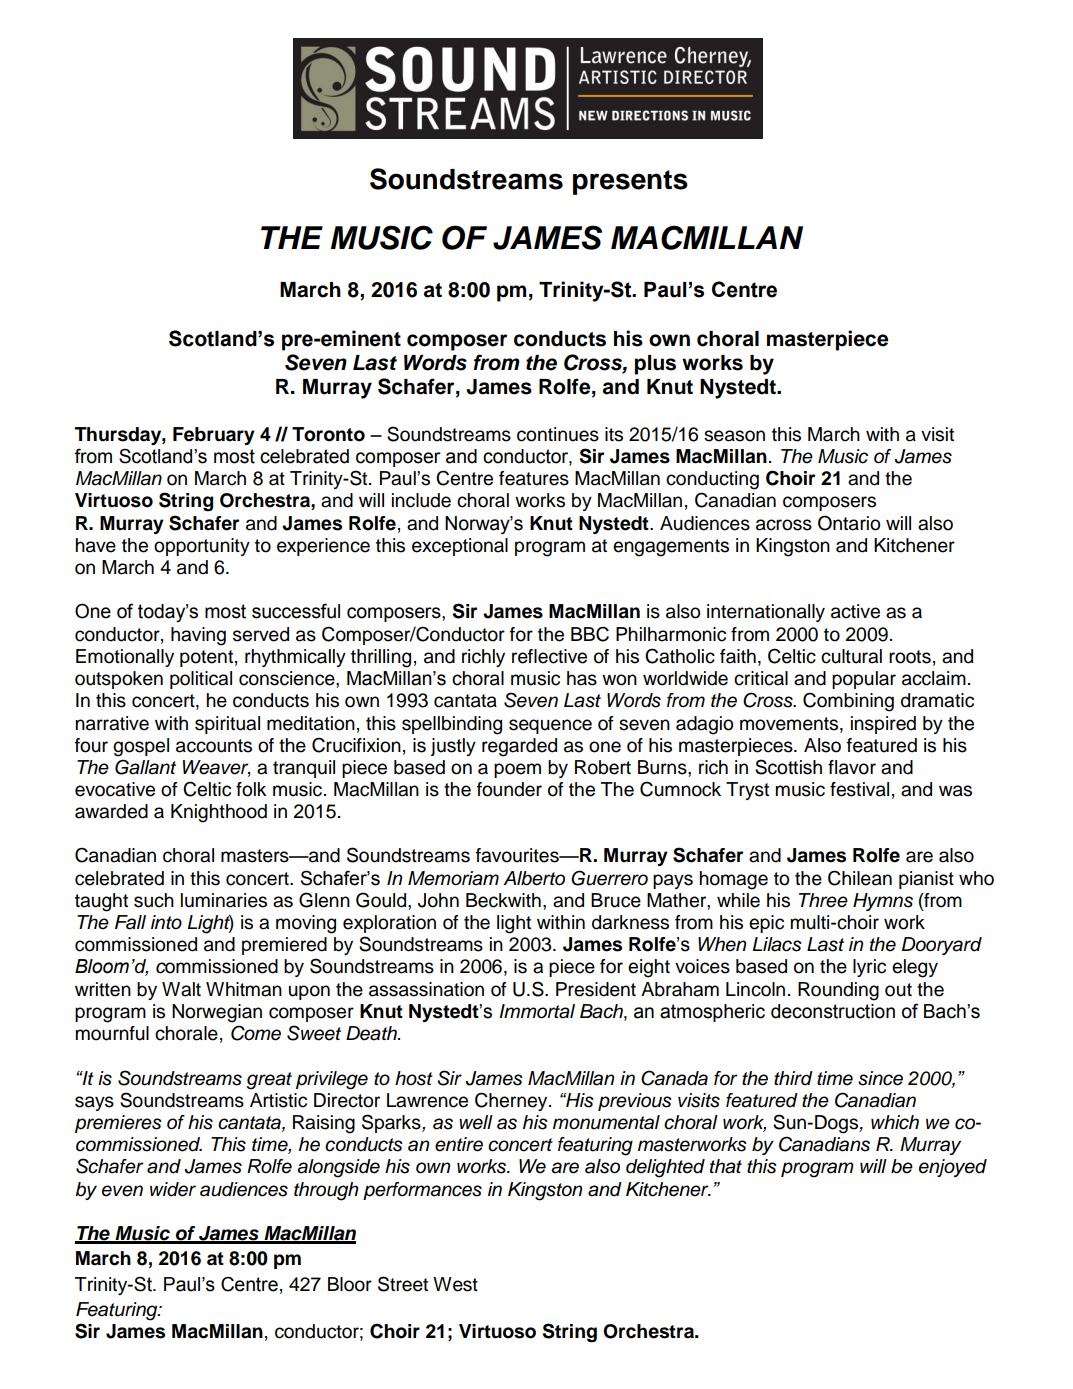  Describe the element at coordinates (455, 1284) in the screenshot. I see `West` at that location.
